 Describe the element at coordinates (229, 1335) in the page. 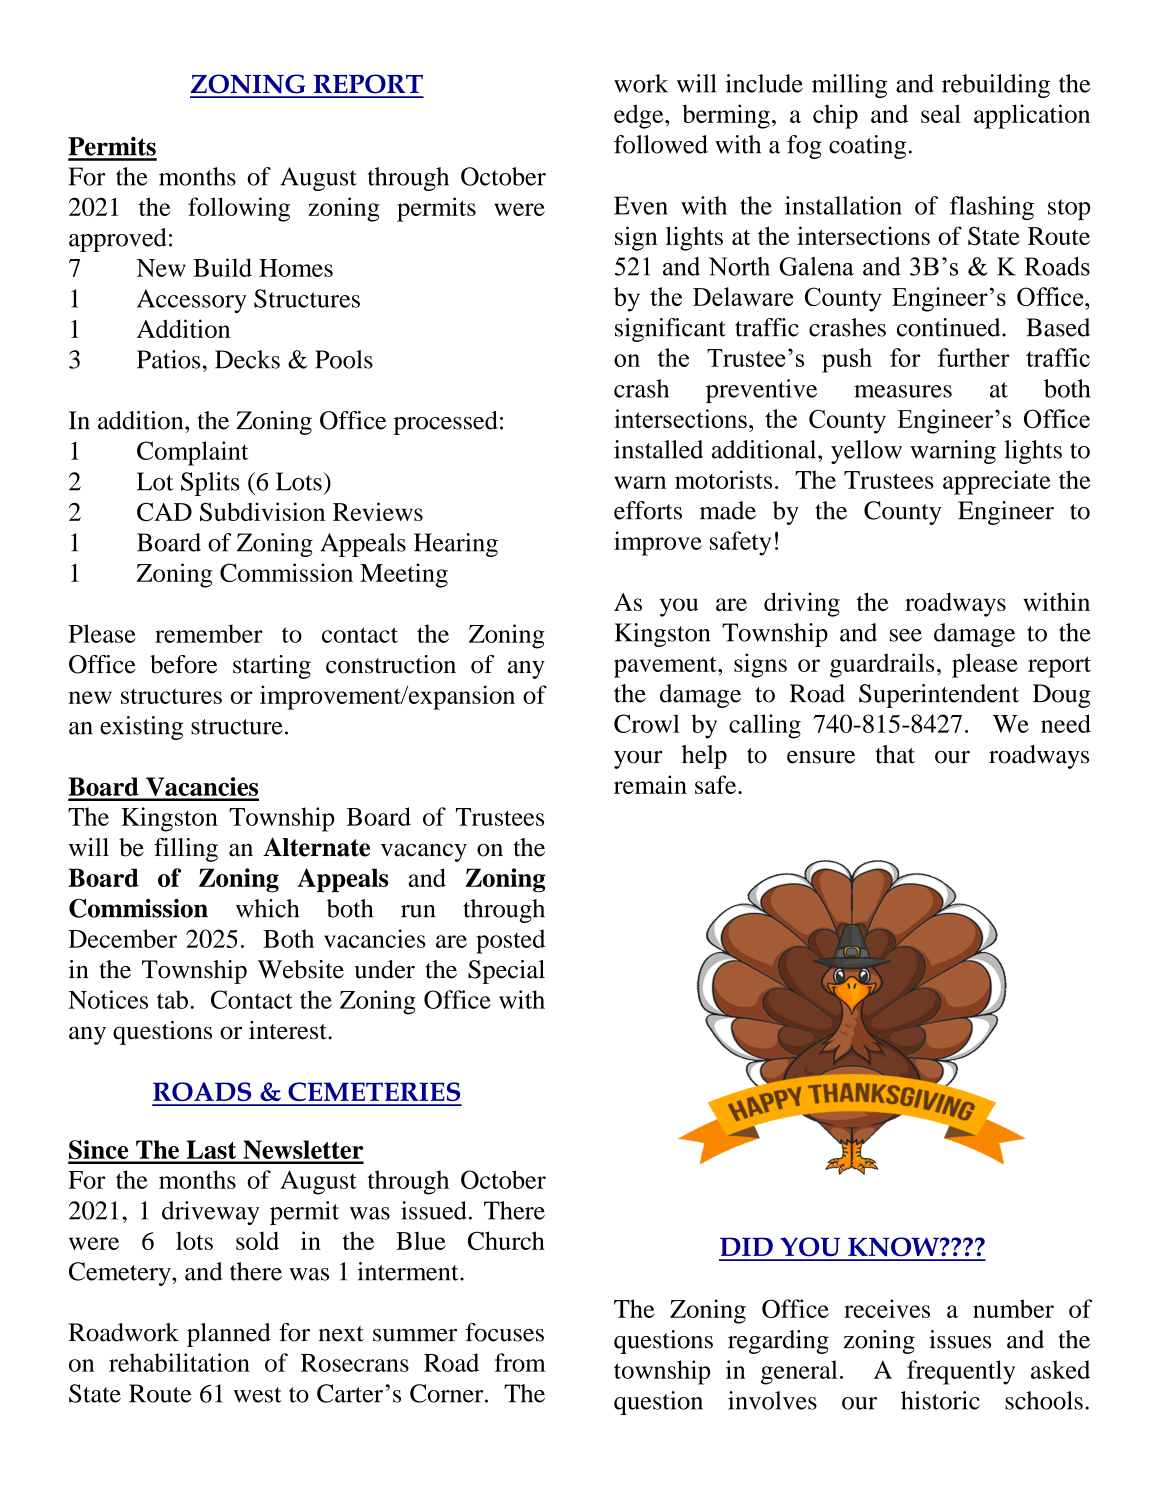

I see `planned` at that location.
